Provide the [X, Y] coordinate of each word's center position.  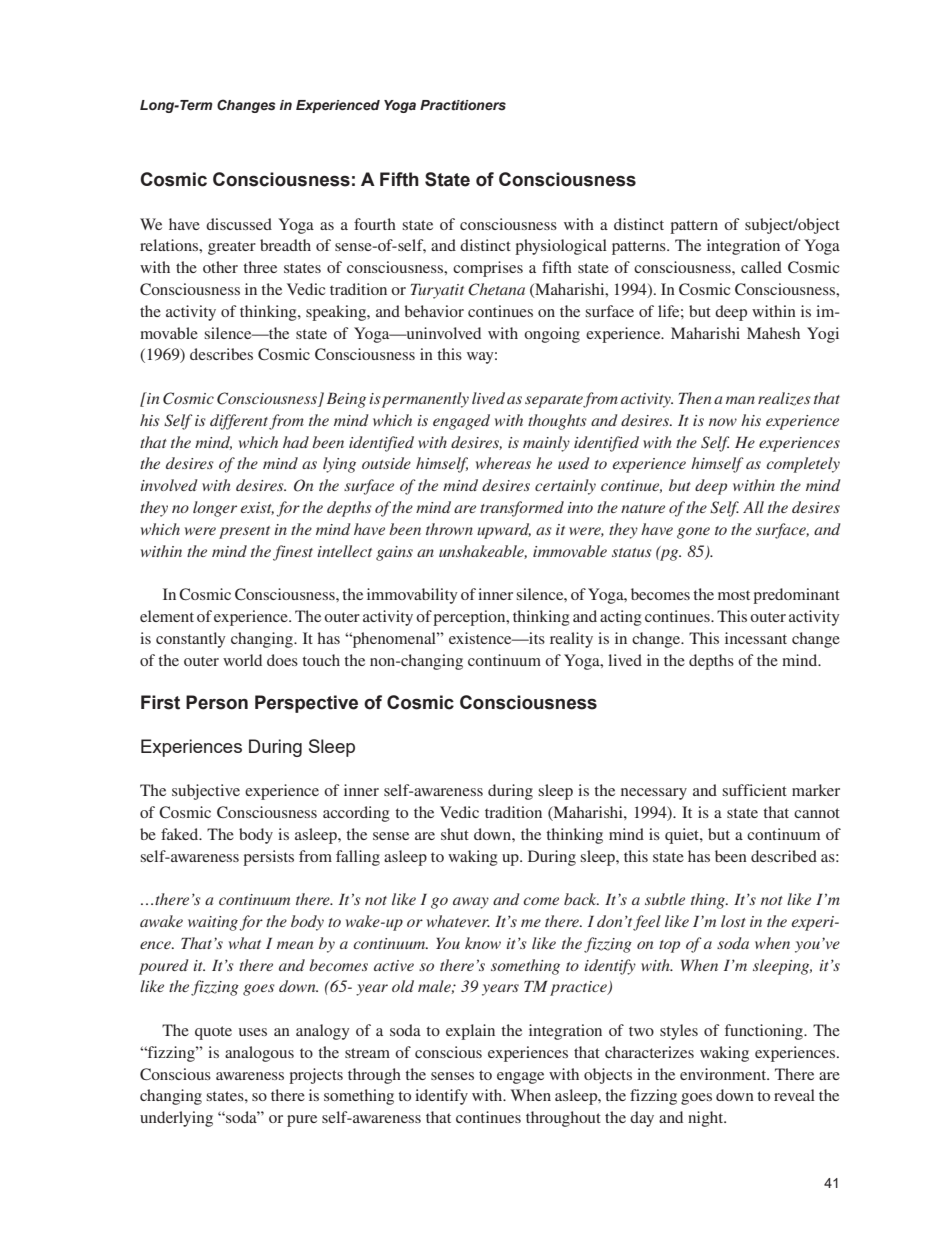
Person [217, 702]
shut [455, 834]
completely [803, 465]
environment [724, 1074]
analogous [259, 1054]
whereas [503, 463]
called [761, 267]
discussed [239, 224]
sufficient [754, 790]
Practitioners [463, 105]
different [239, 422]
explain [470, 1032]
